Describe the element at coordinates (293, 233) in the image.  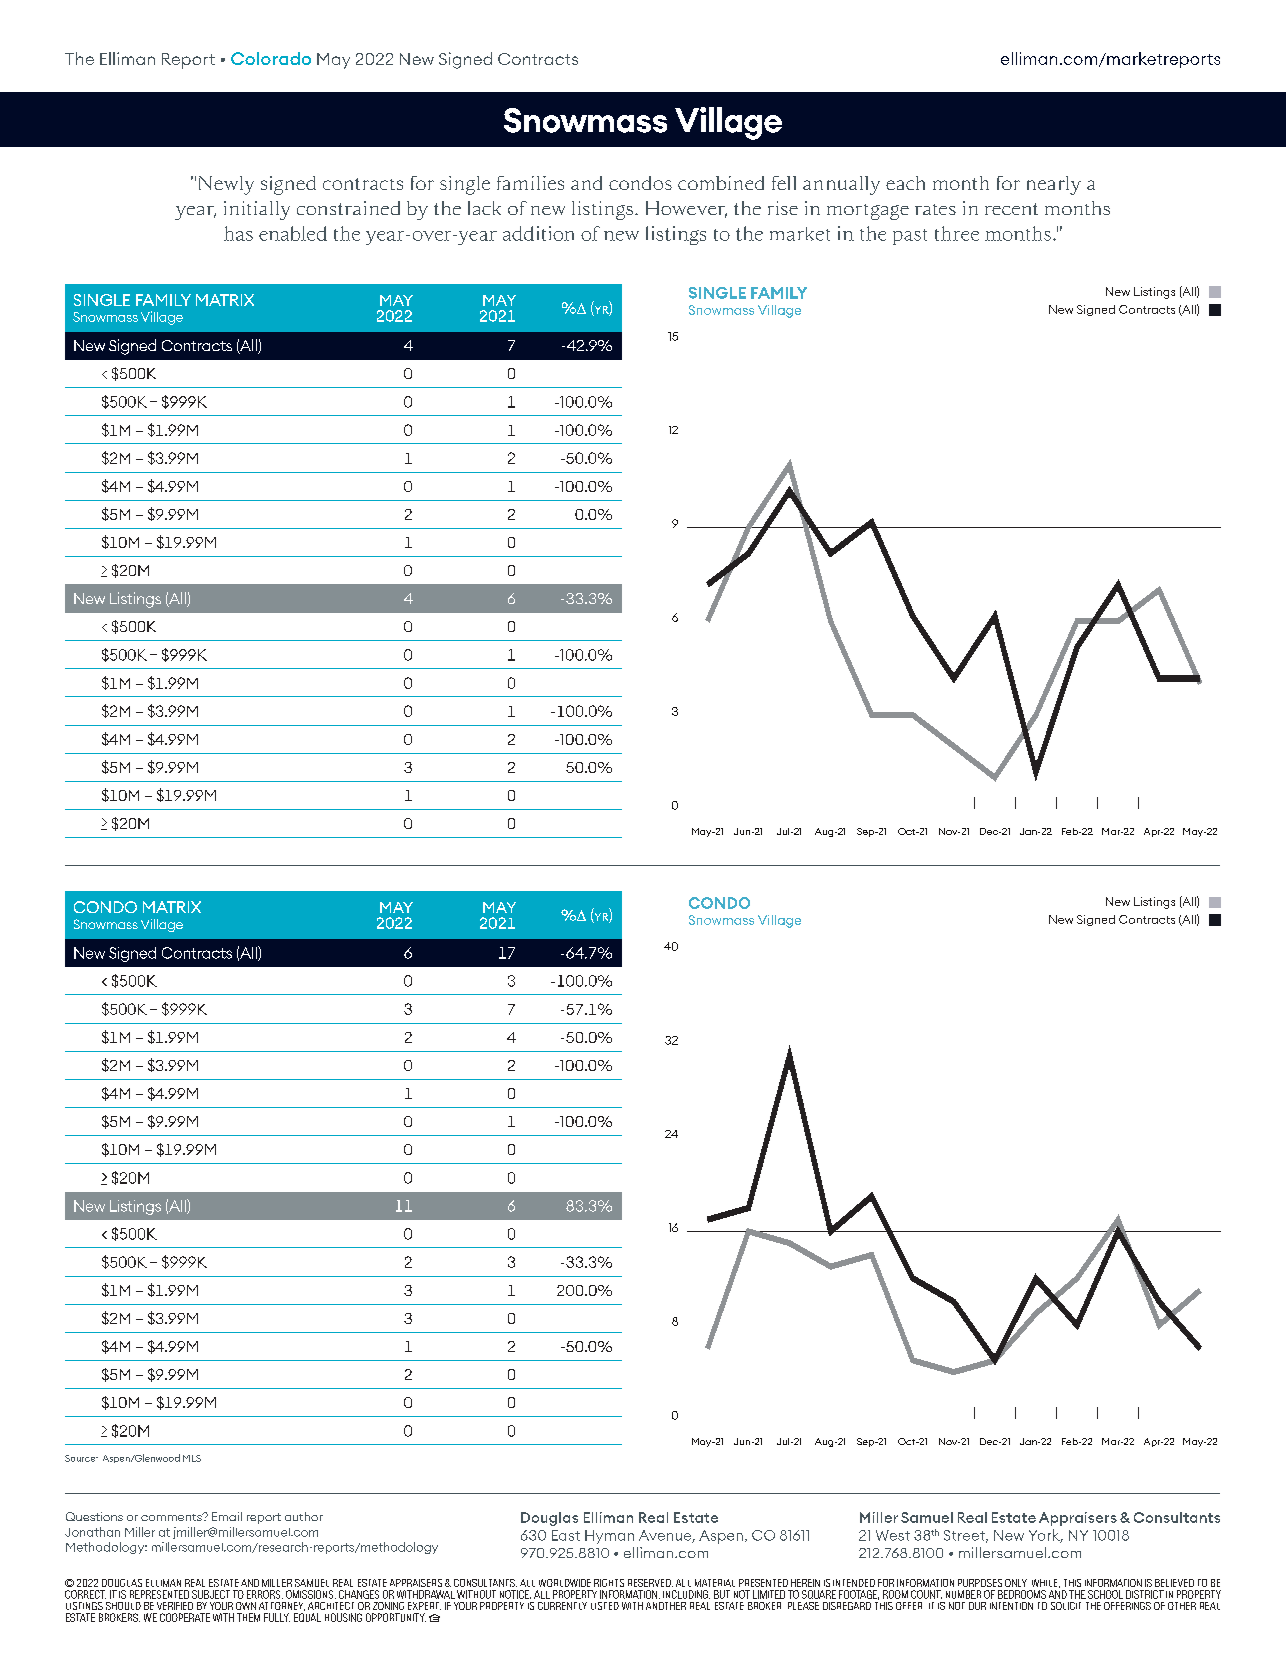
I see `enabled` at that location.
